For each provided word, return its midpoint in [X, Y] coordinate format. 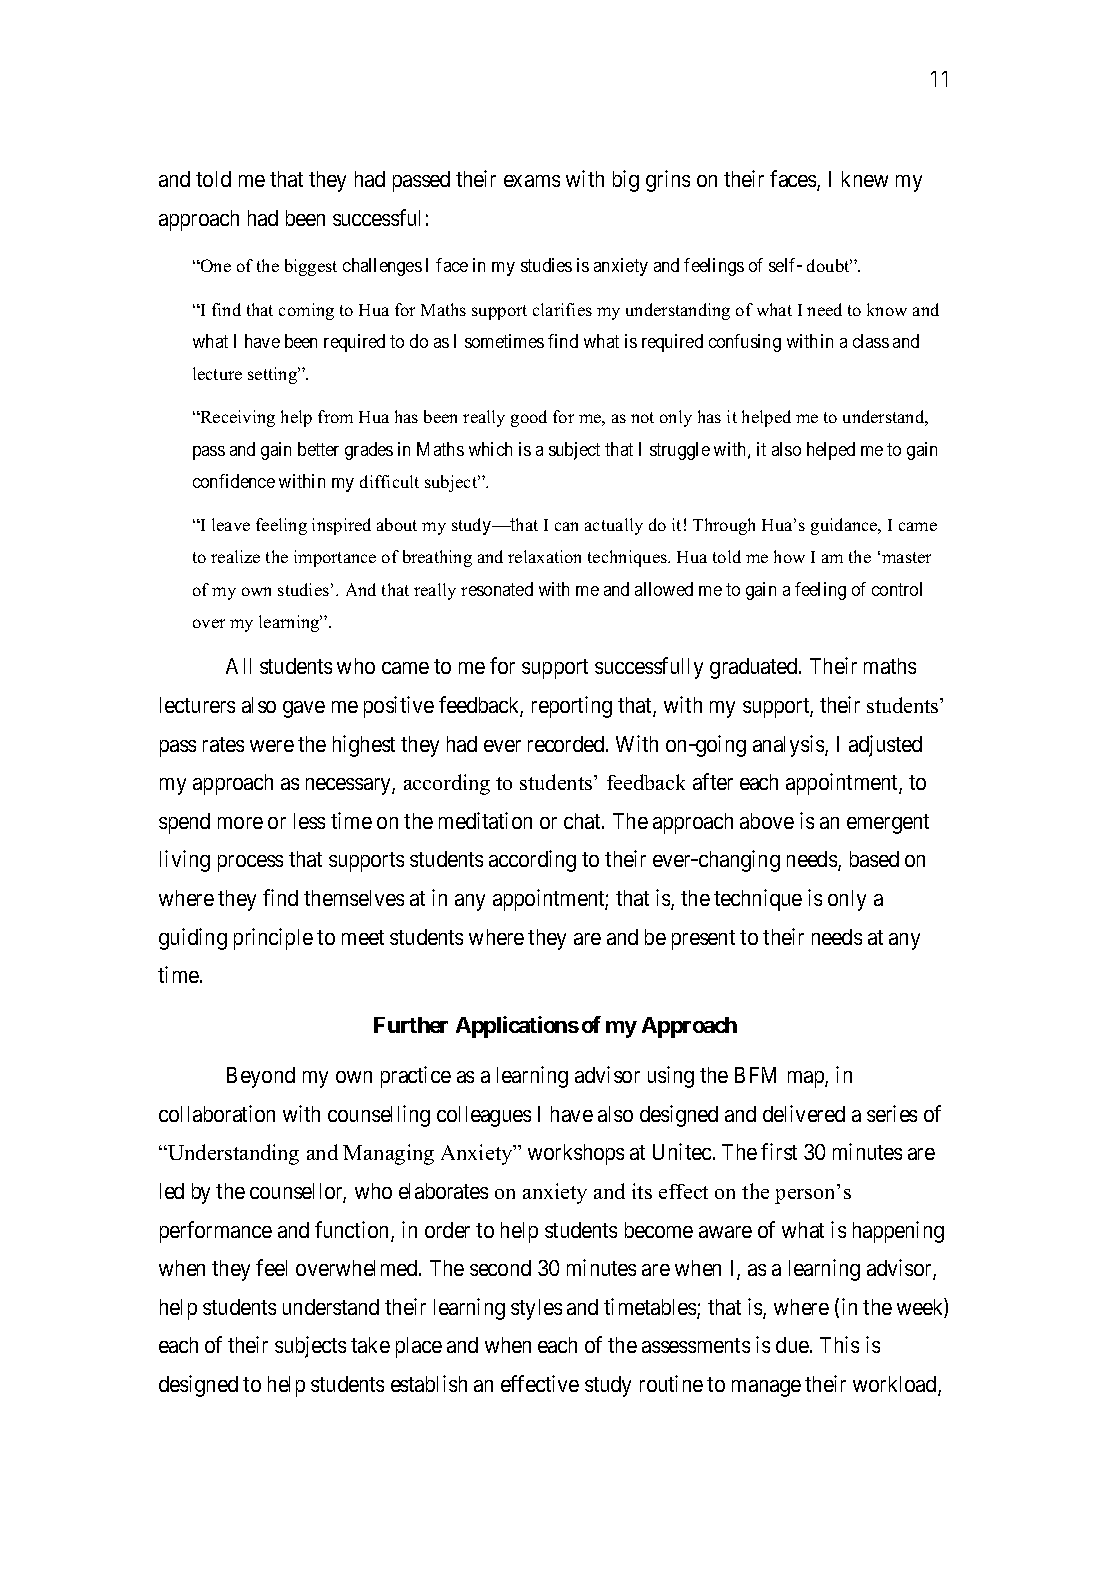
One [215, 265]
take [370, 1345]
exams [532, 181]
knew [865, 179]
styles [536, 1309]
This [839, 1344]
